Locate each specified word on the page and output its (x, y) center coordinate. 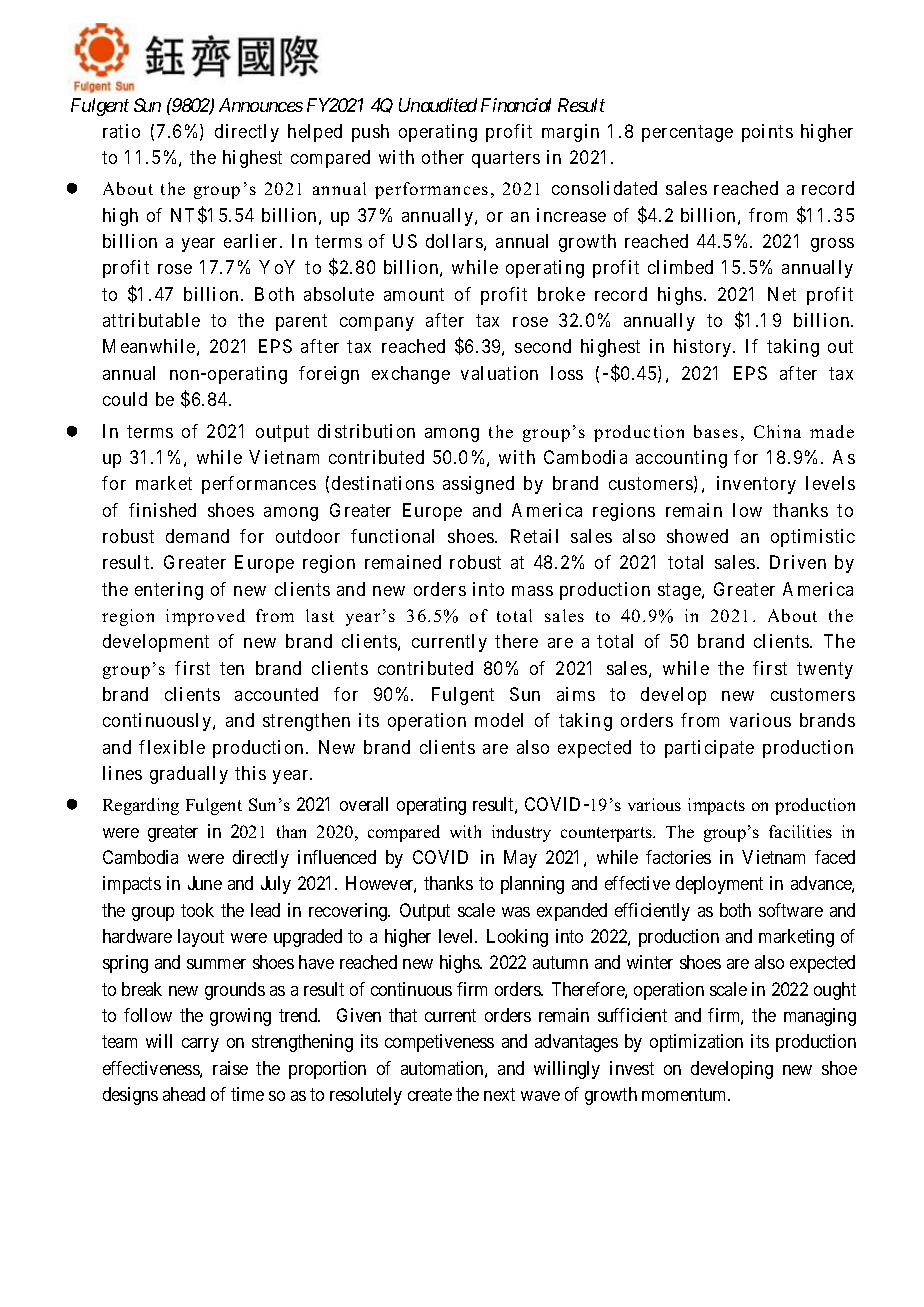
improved (205, 617)
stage (679, 591)
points (767, 133)
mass (532, 591)
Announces (261, 105)
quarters (506, 159)
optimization (696, 1043)
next (499, 1094)
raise (230, 1068)
